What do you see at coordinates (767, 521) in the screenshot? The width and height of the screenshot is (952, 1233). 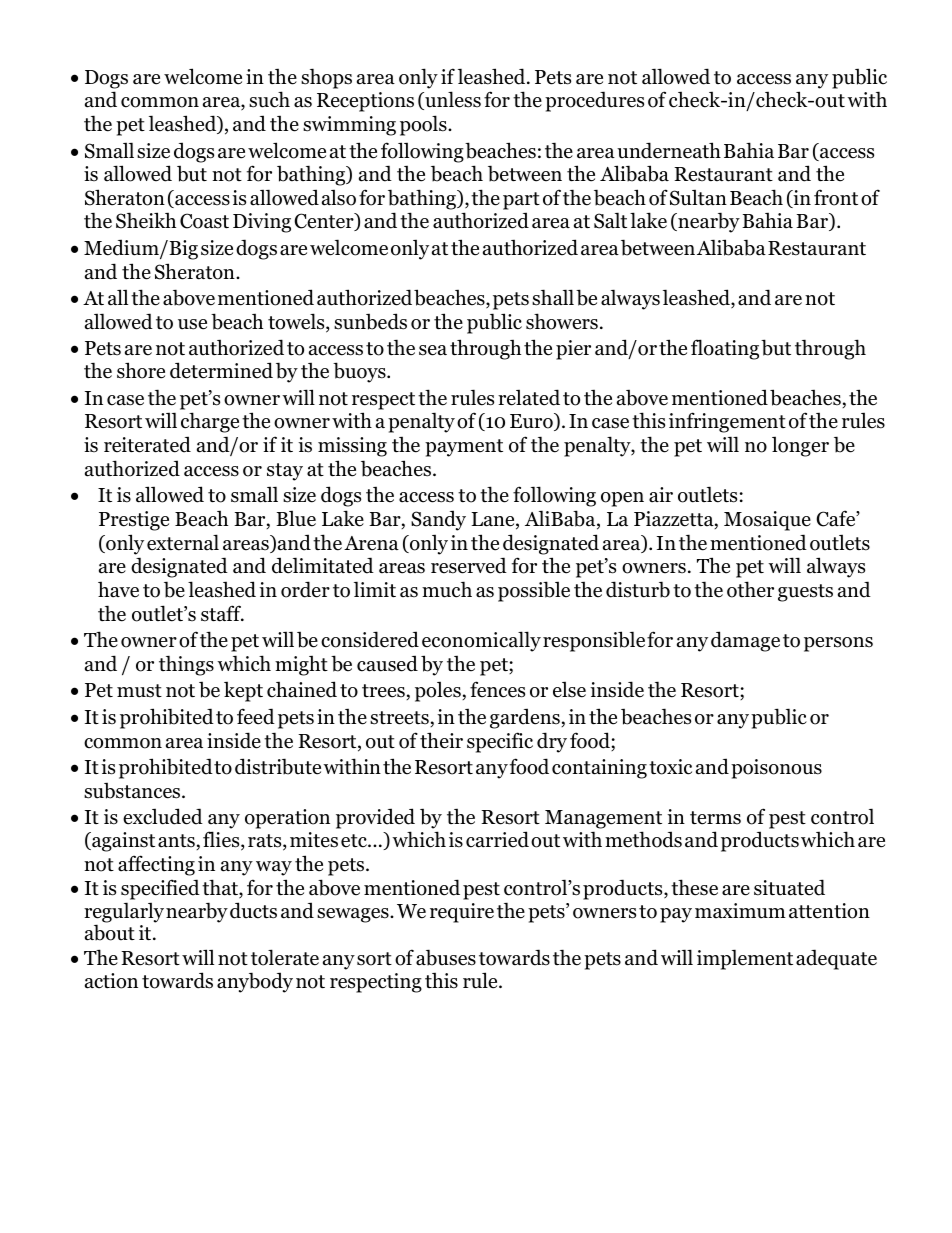 I see `Mosaique` at bounding box center [767, 521].
